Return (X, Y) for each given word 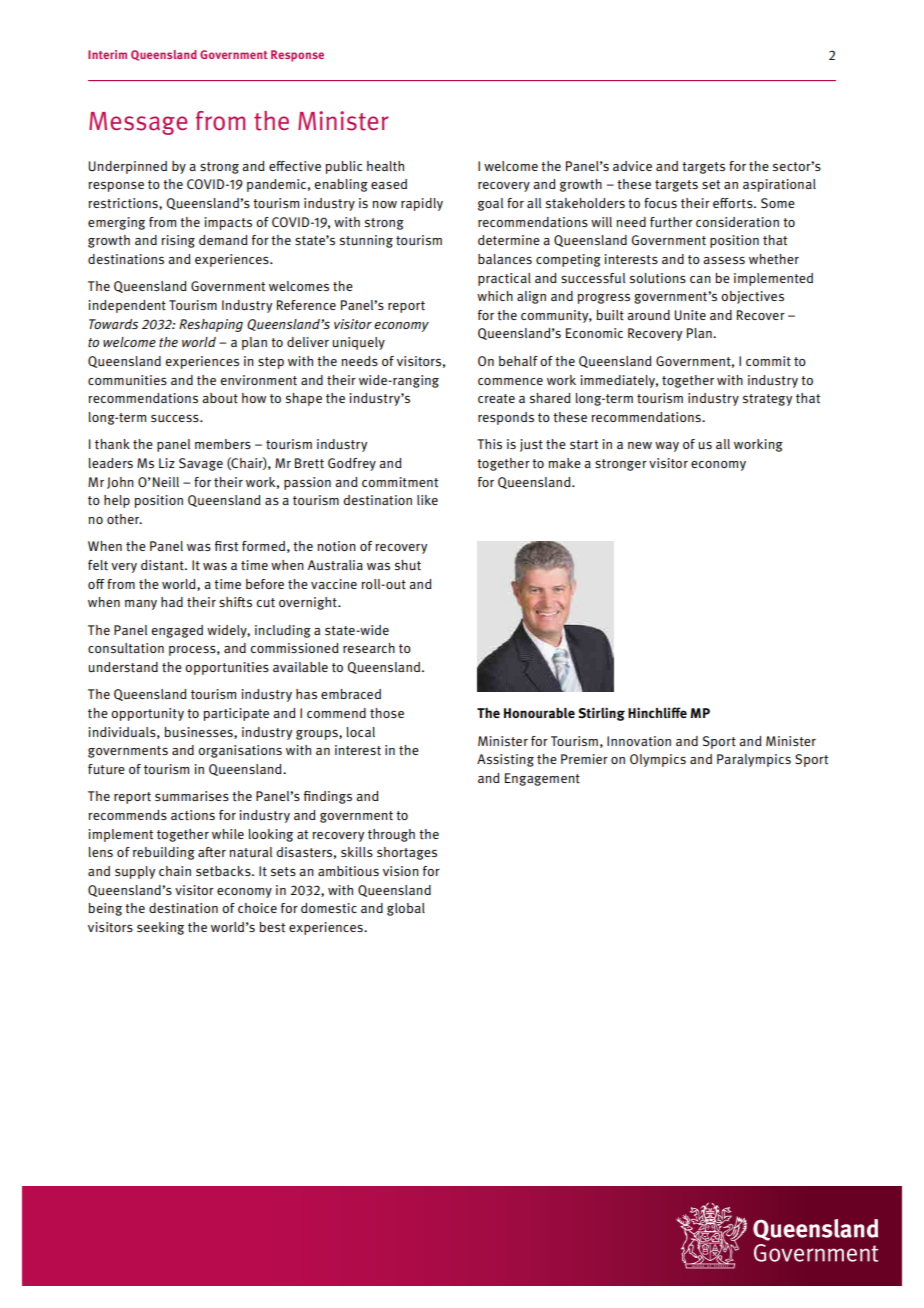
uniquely (359, 343)
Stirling (601, 714)
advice (632, 166)
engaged (177, 631)
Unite (690, 315)
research (369, 648)
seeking (160, 928)
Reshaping (211, 325)
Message (138, 123)
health (385, 166)
